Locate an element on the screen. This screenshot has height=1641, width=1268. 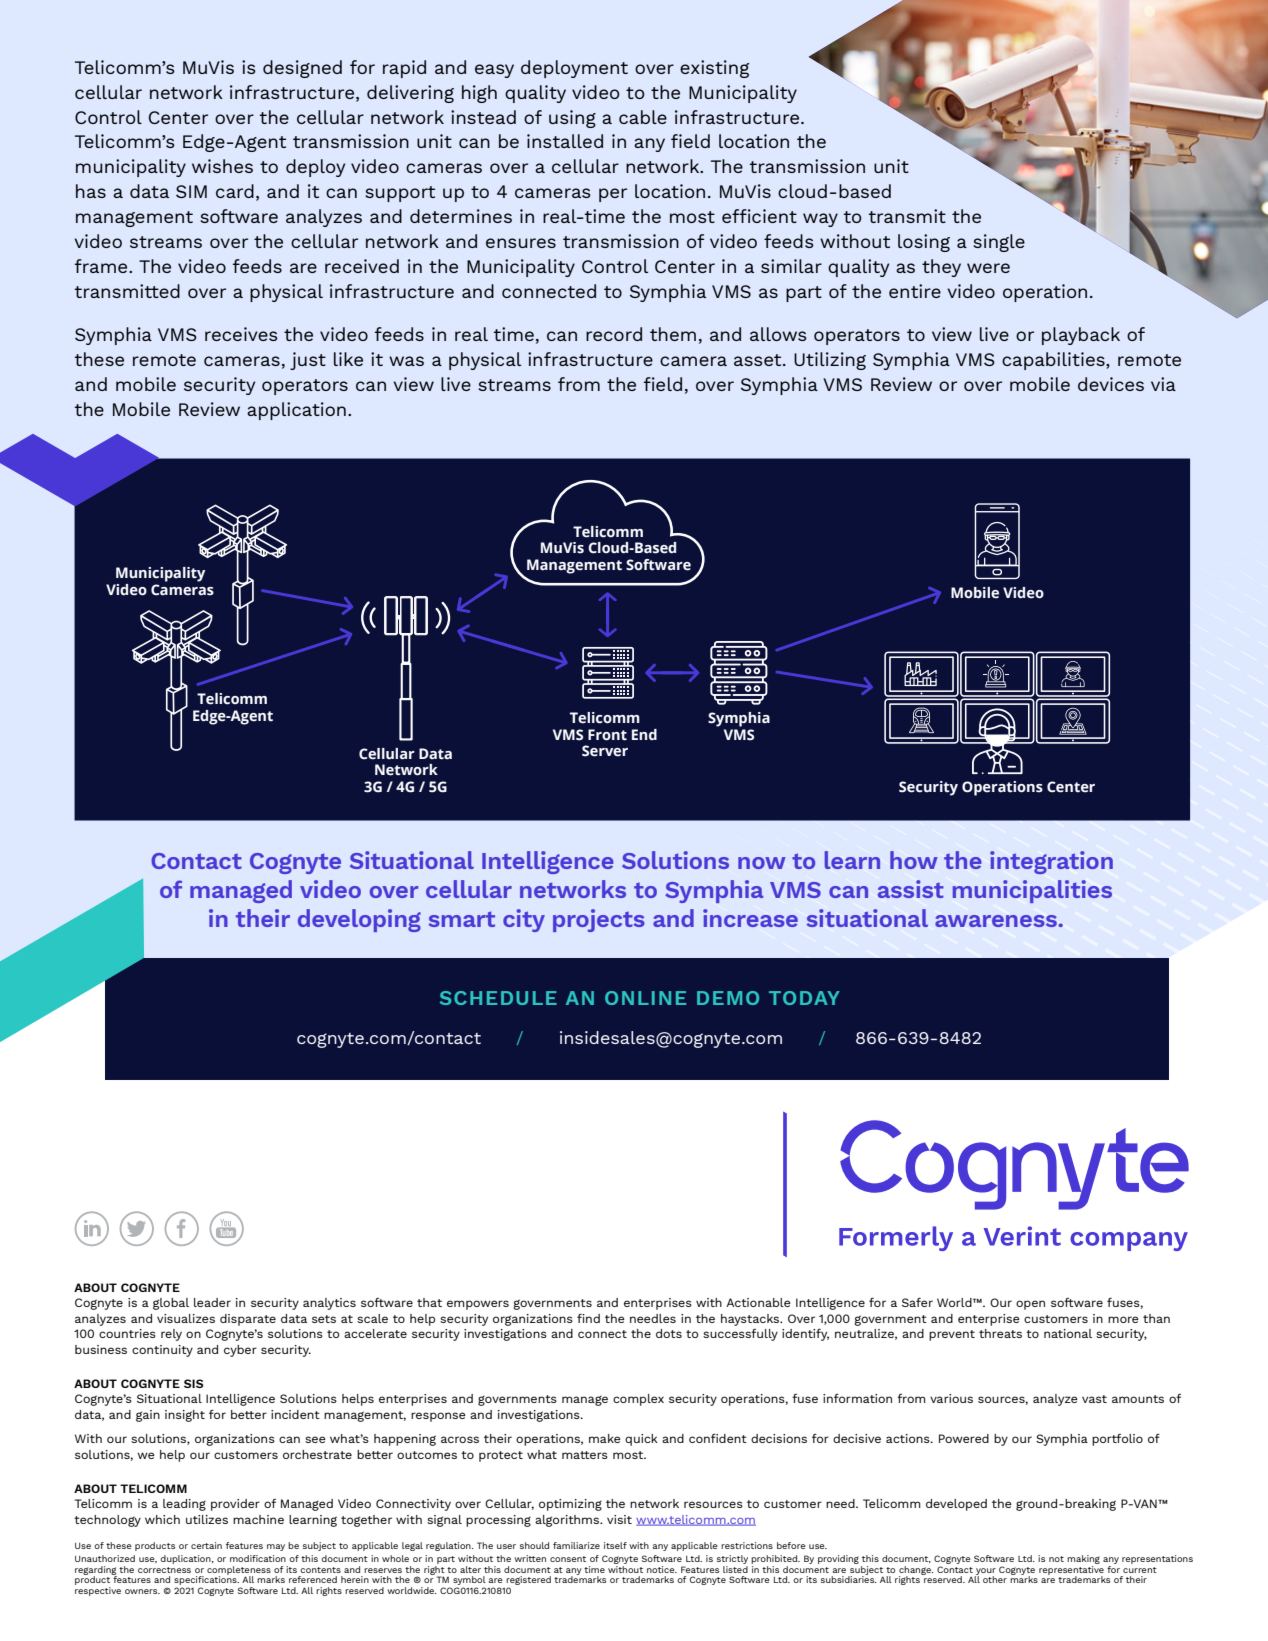
certain is located at coordinates (206, 1545).
